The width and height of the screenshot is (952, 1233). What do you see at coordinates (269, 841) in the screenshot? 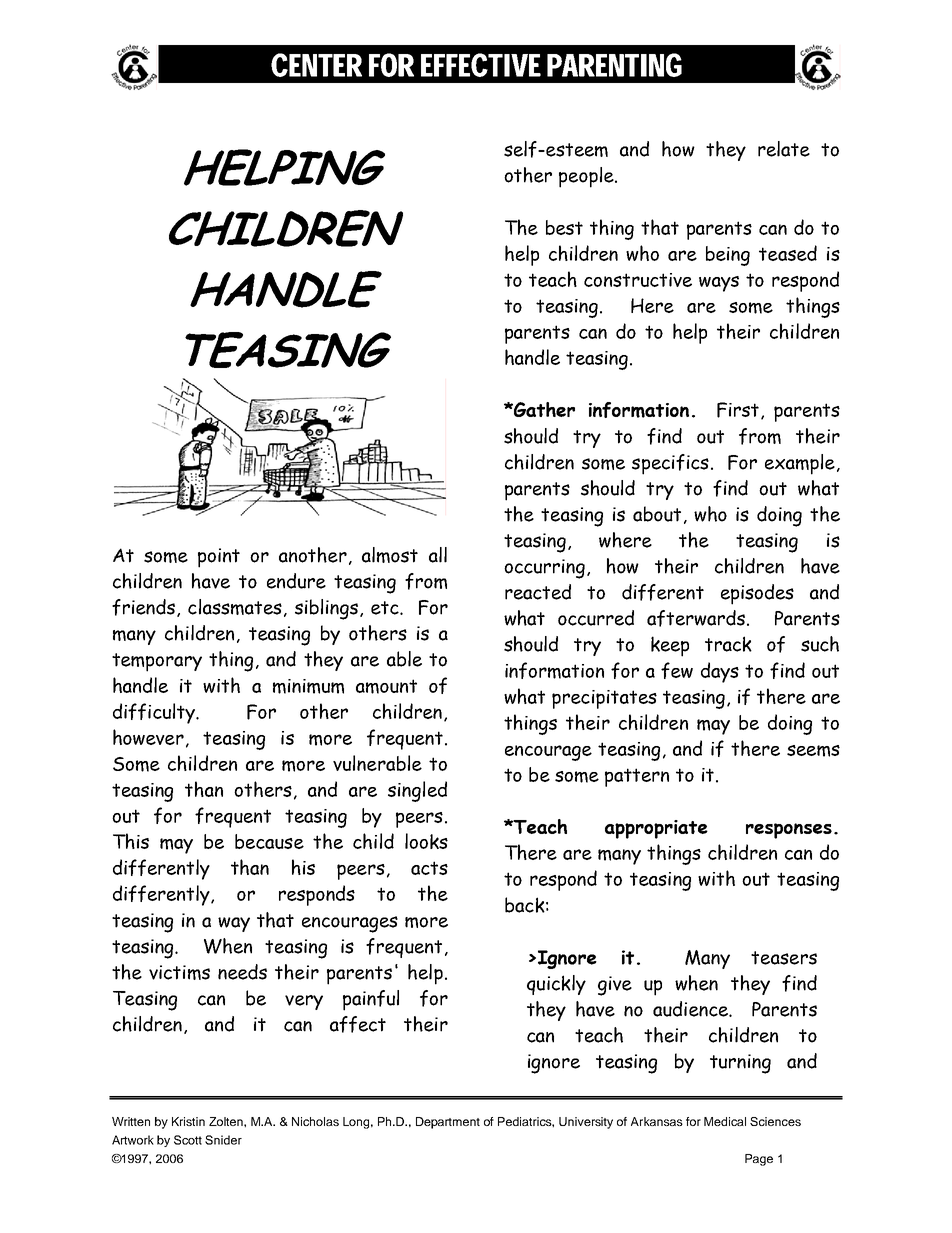
I see `because` at bounding box center [269, 841].
